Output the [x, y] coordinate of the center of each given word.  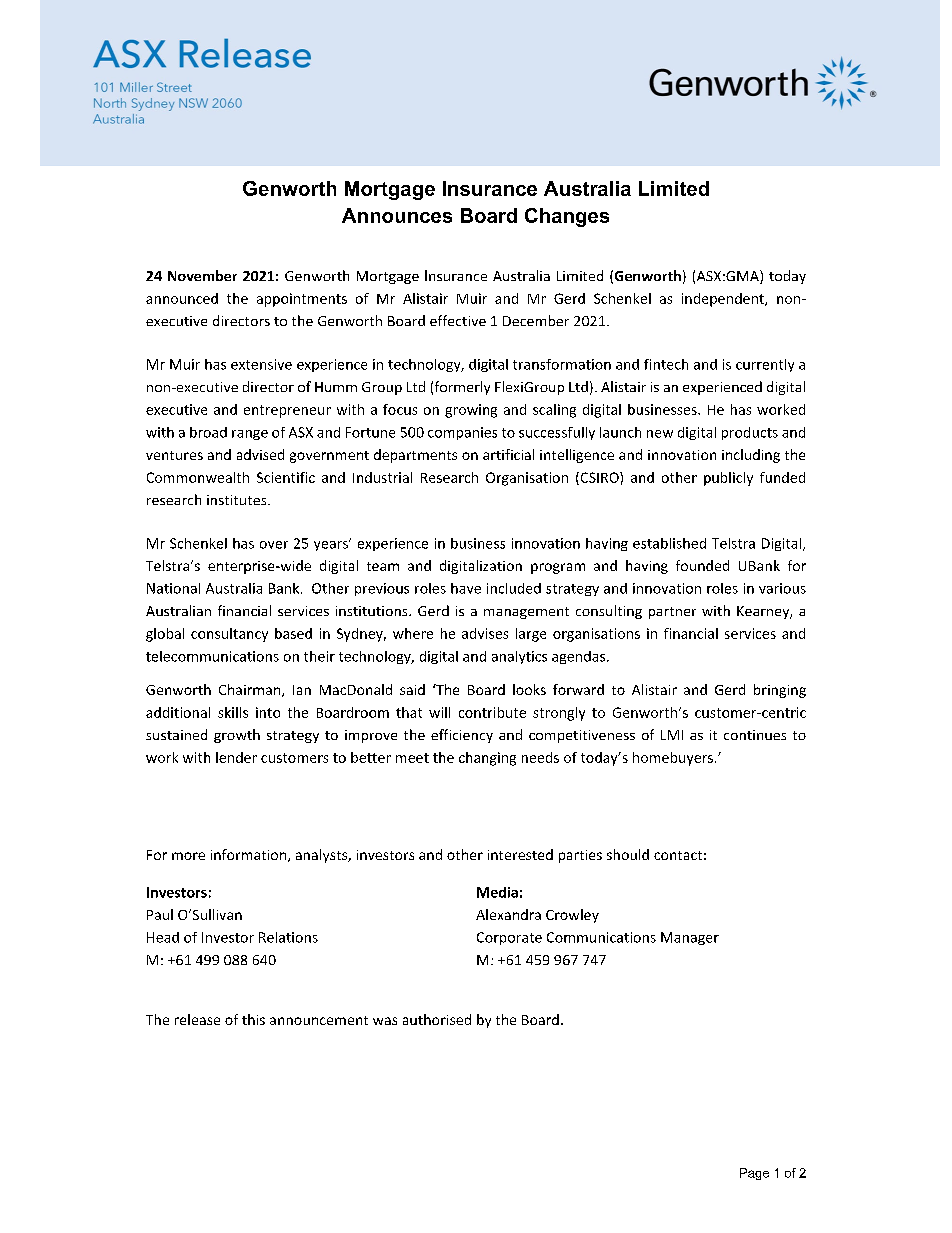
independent [724, 300]
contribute [492, 712]
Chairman [251, 690]
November [202, 275]
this [253, 1019]
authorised [437, 1019]
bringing [780, 691]
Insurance [490, 188]
